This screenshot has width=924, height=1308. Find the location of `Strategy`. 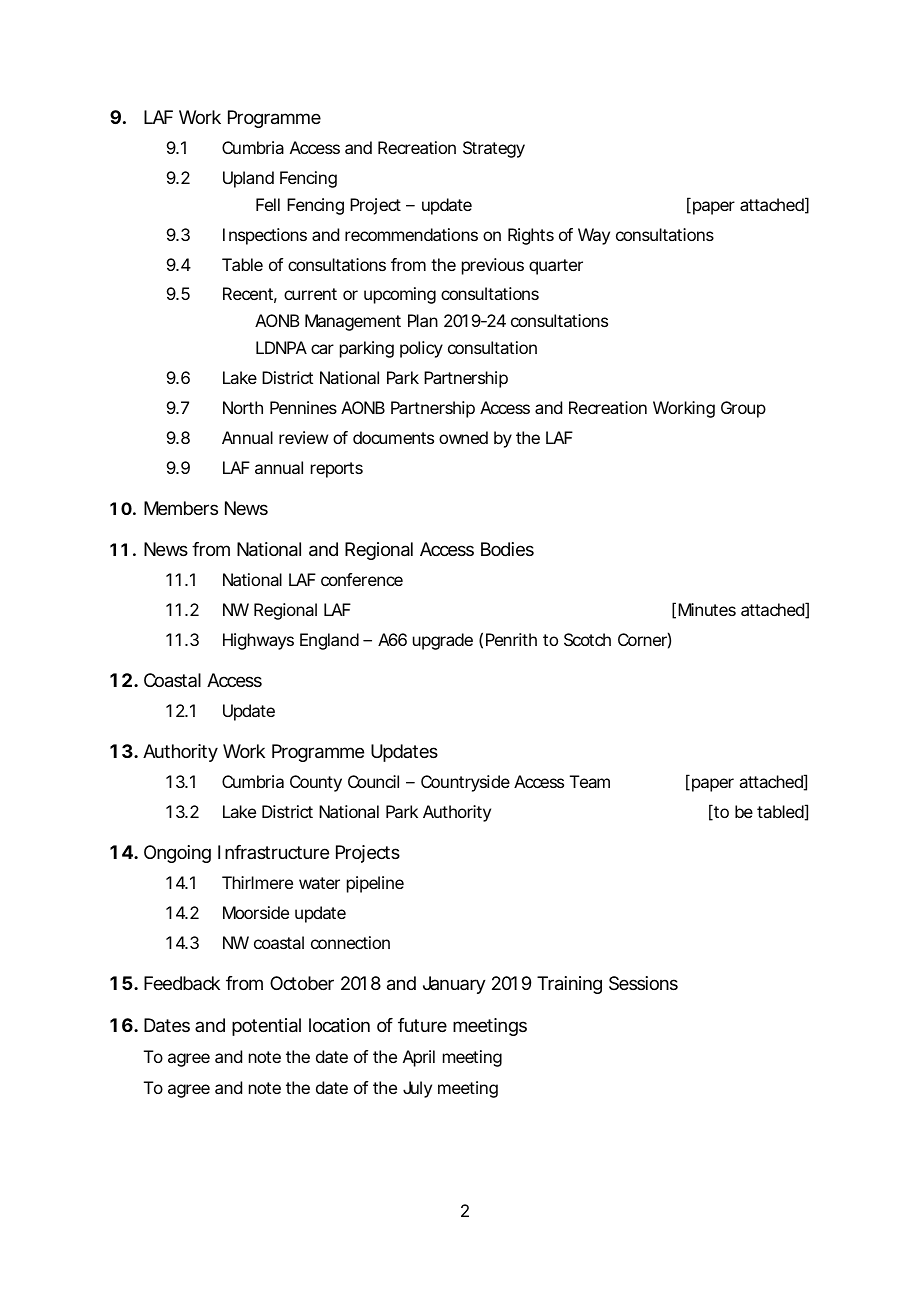

Strategy is located at coordinates (494, 149).
